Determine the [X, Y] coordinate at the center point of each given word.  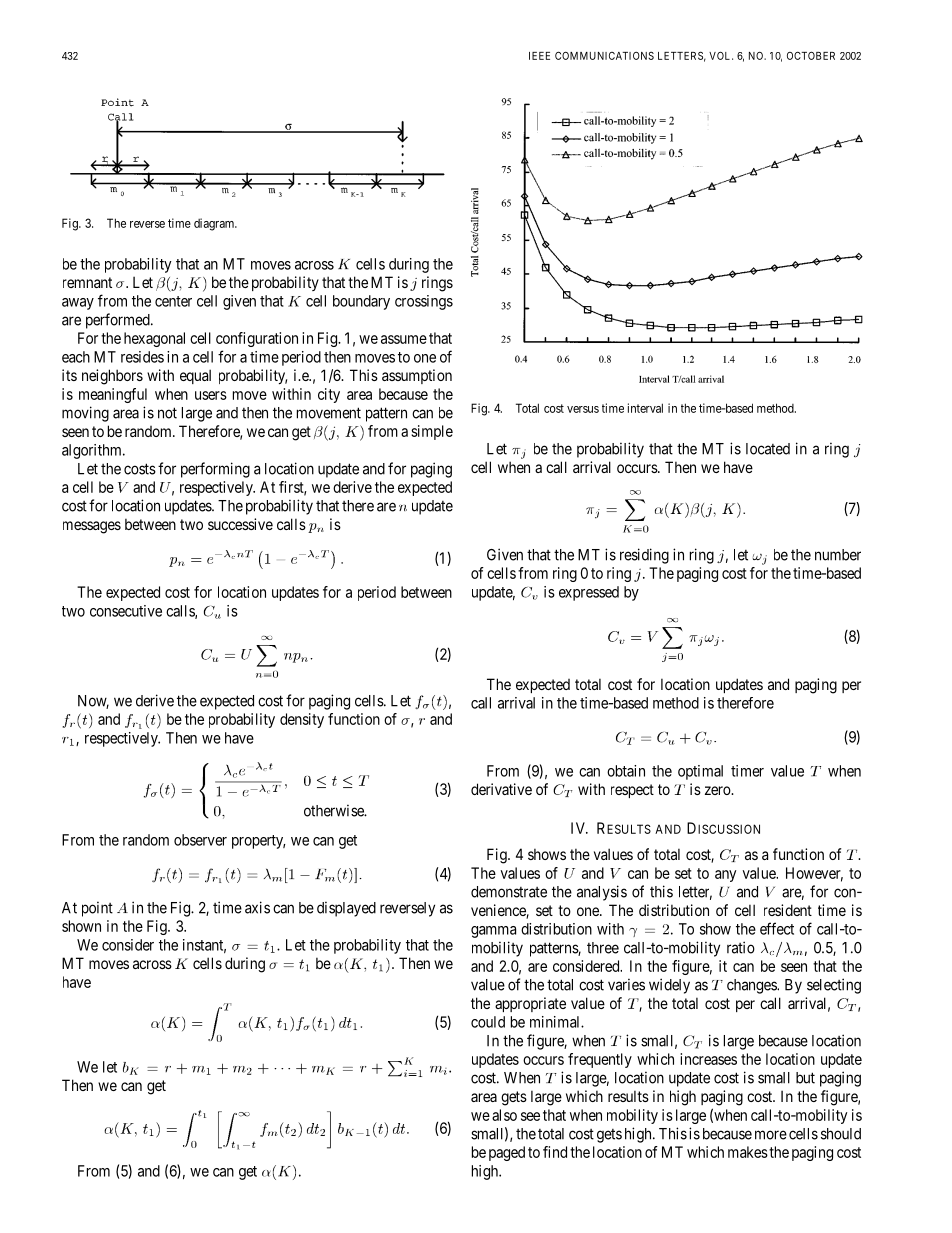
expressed [589, 593]
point [97, 909]
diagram [215, 224]
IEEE [539, 56]
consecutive [126, 611]
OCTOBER [811, 55]
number [838, 555]
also [504, 1115]
